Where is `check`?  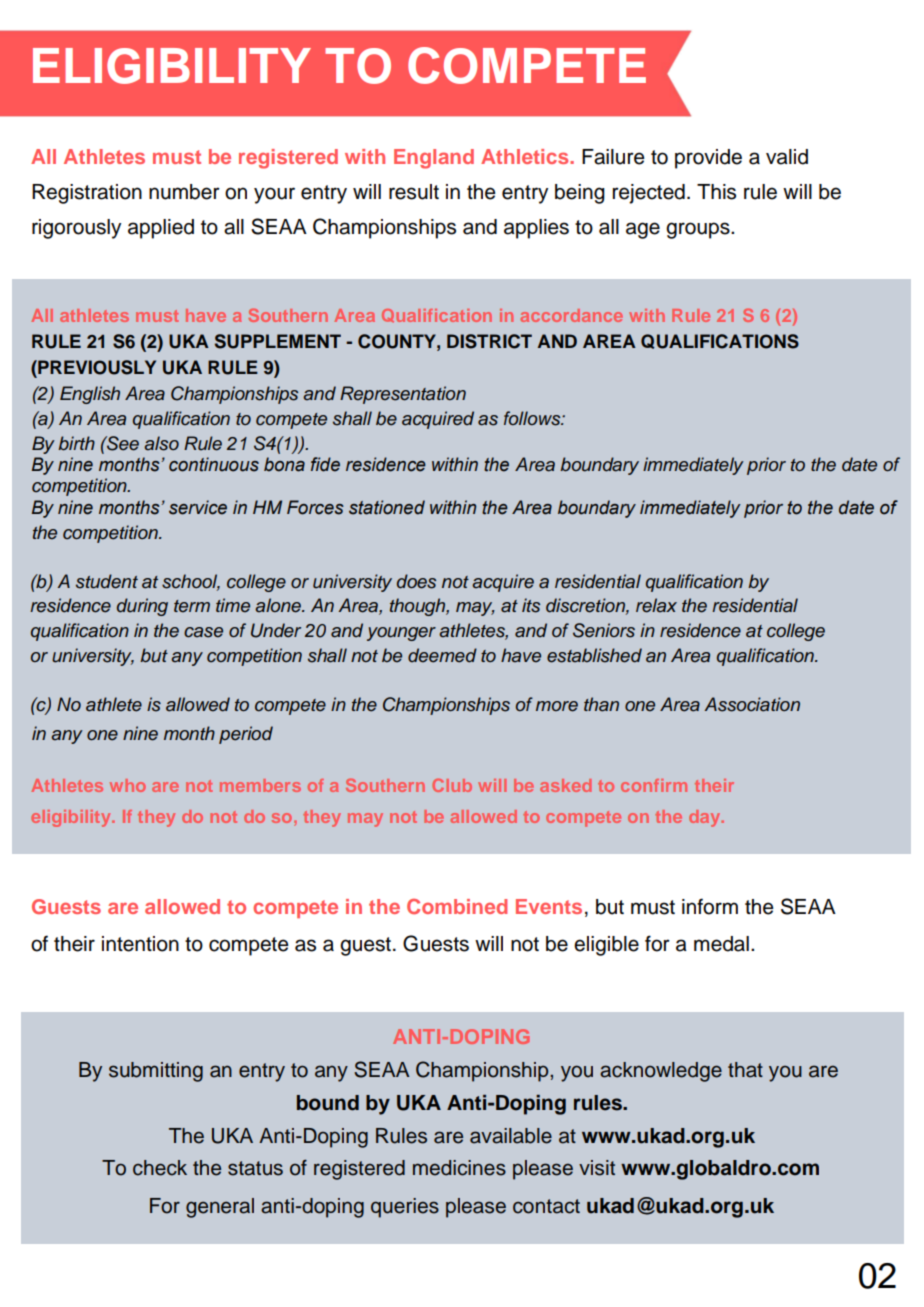 check is located at coordinates (160, 1168).
